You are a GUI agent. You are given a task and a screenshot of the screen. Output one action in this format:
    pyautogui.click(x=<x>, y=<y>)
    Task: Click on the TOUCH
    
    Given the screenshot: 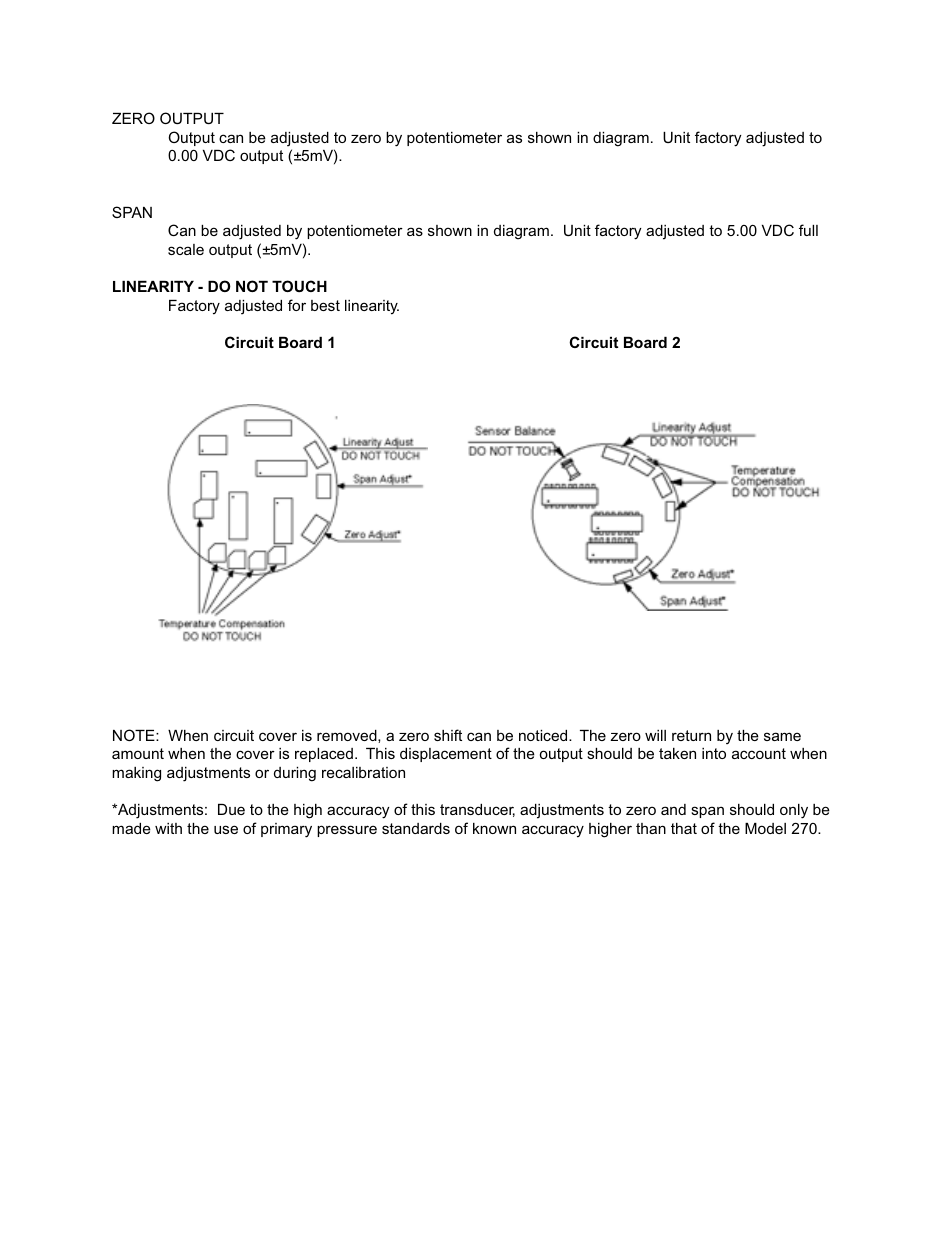 What is the action you would take?
    pyautogui.click(x=299, y=286)
